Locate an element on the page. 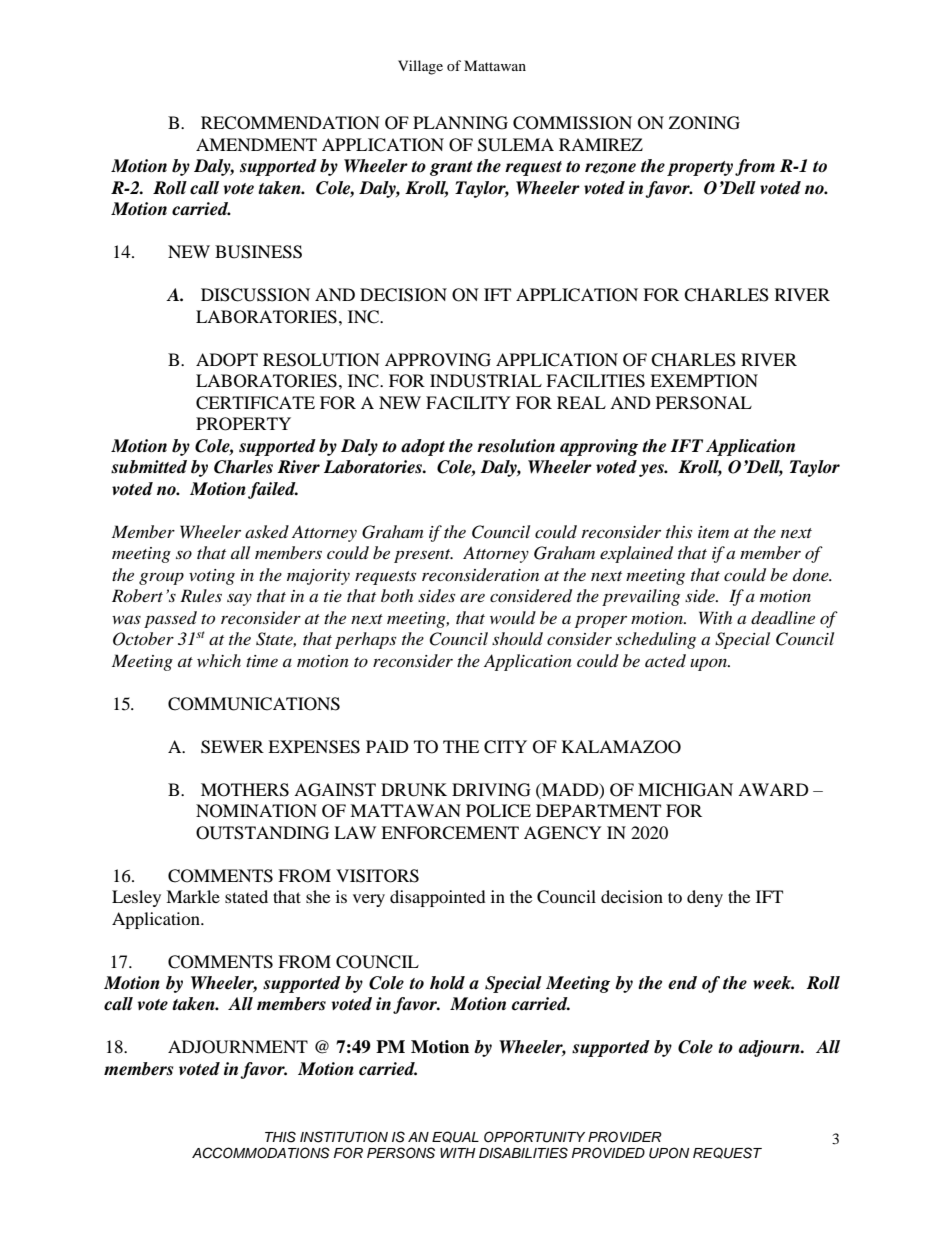  EXEMPTION is located at coordinates (704, 381).
